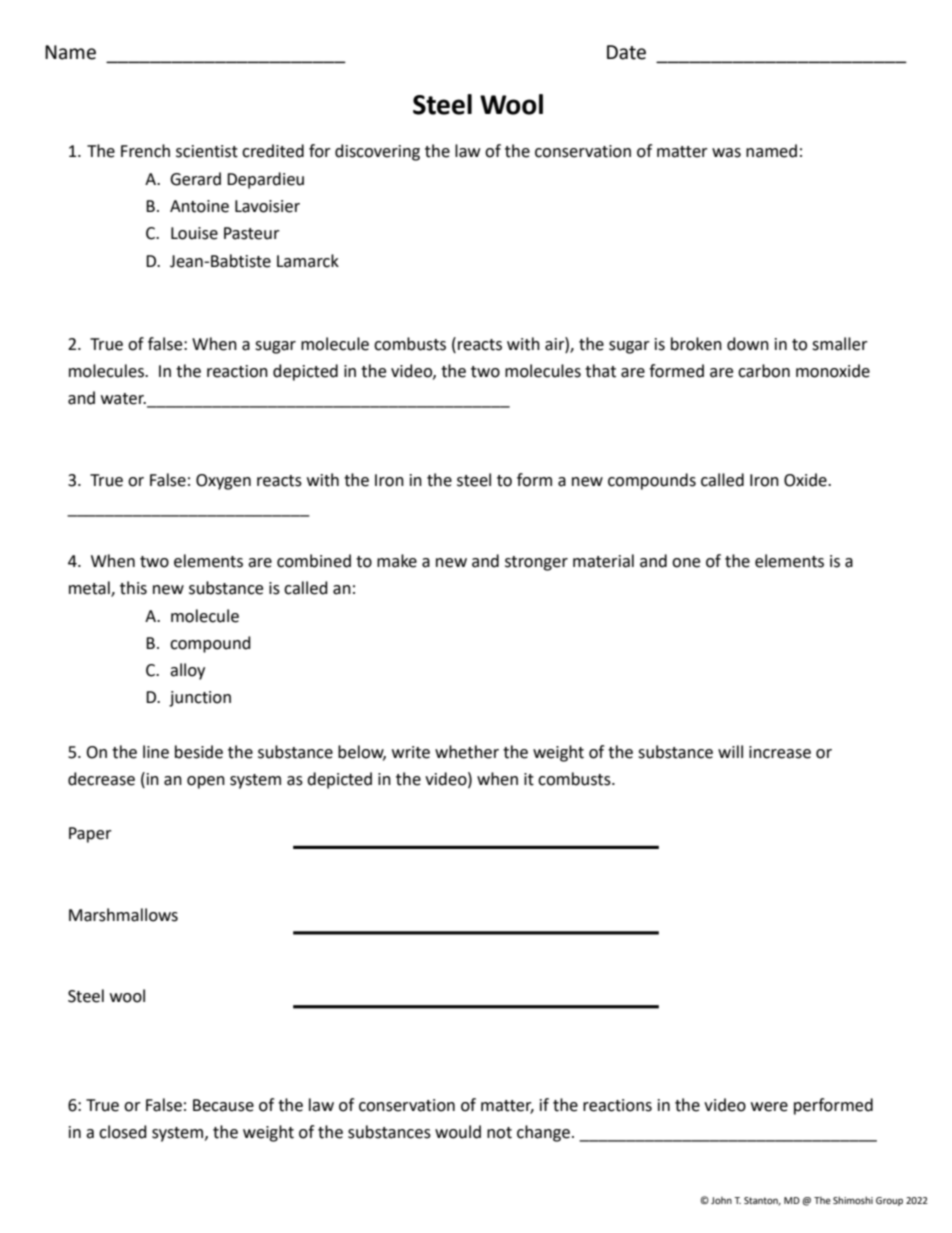 This document has width=952, height=1233. I want to click on not, so click(499, 1133).
